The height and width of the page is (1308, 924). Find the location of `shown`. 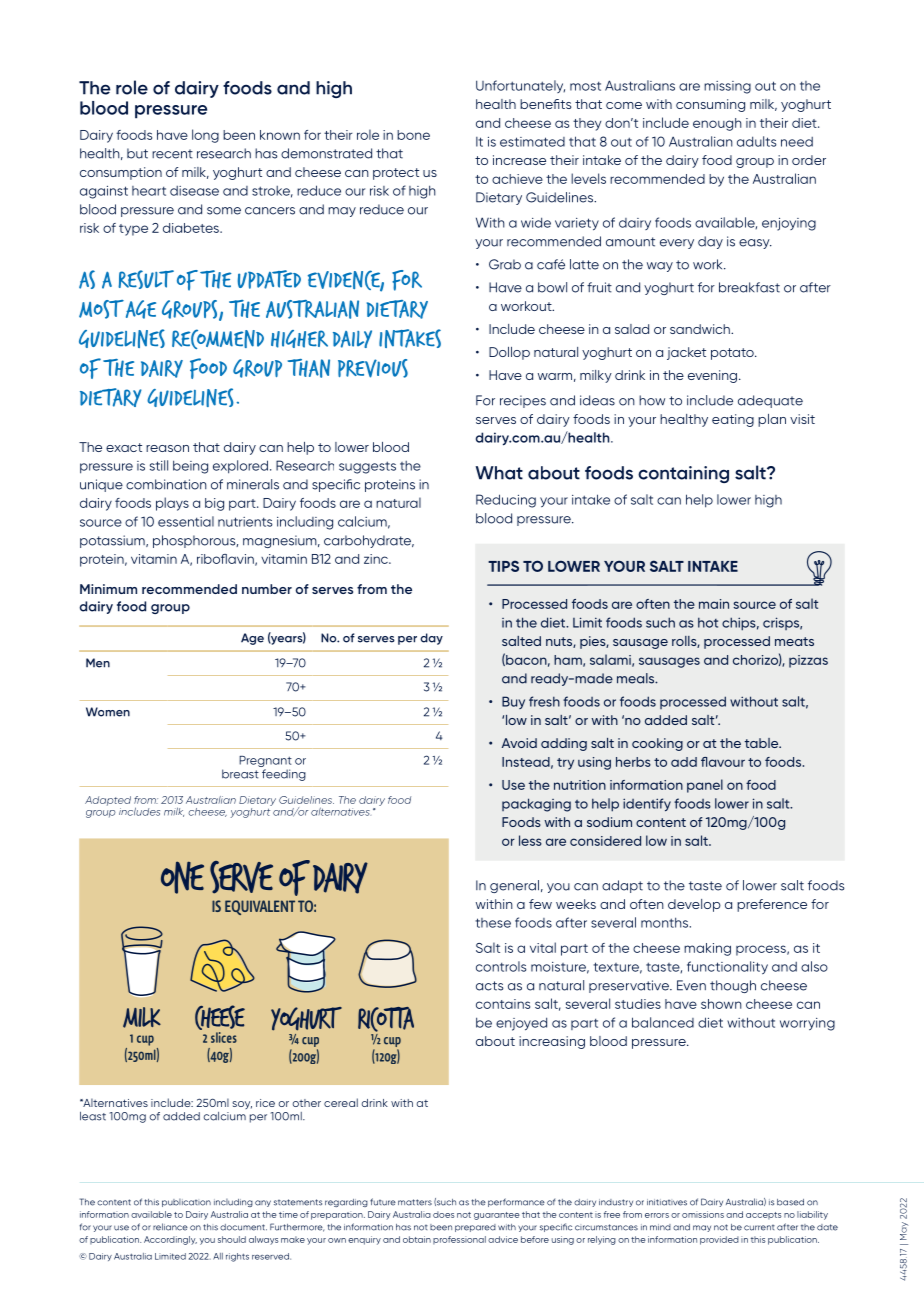

shown is located at coordinates (721, 1004).
